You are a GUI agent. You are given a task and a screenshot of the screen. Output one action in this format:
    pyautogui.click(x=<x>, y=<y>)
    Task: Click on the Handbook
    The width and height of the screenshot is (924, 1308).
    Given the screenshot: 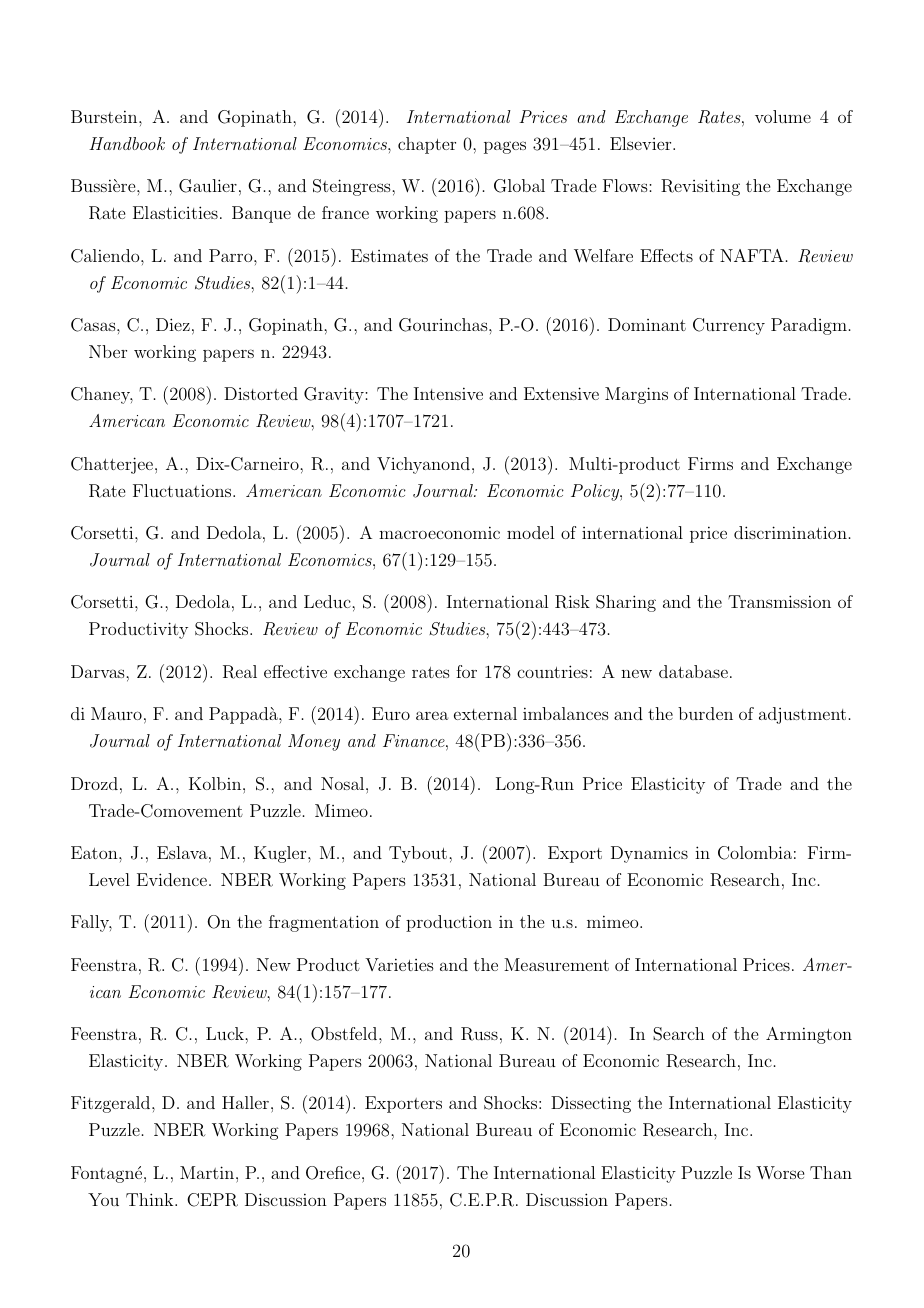 What is the action you would take?
    pyautogui.click(x=127, y=143)
